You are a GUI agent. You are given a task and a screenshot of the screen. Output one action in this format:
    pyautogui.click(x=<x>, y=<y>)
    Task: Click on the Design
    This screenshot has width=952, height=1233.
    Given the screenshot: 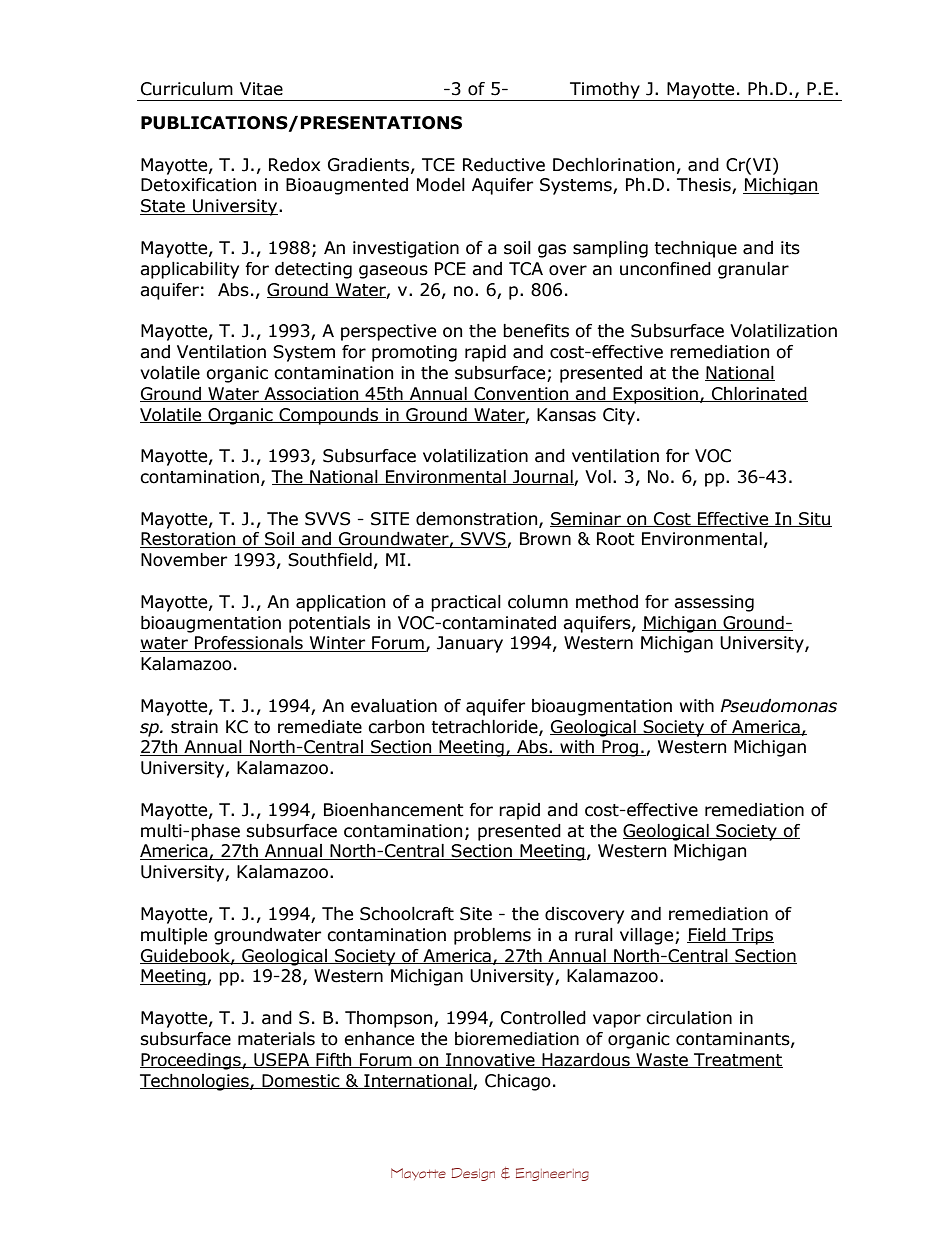 What is the action you would take?
    pyautogui.click(x=473, y=1174)
